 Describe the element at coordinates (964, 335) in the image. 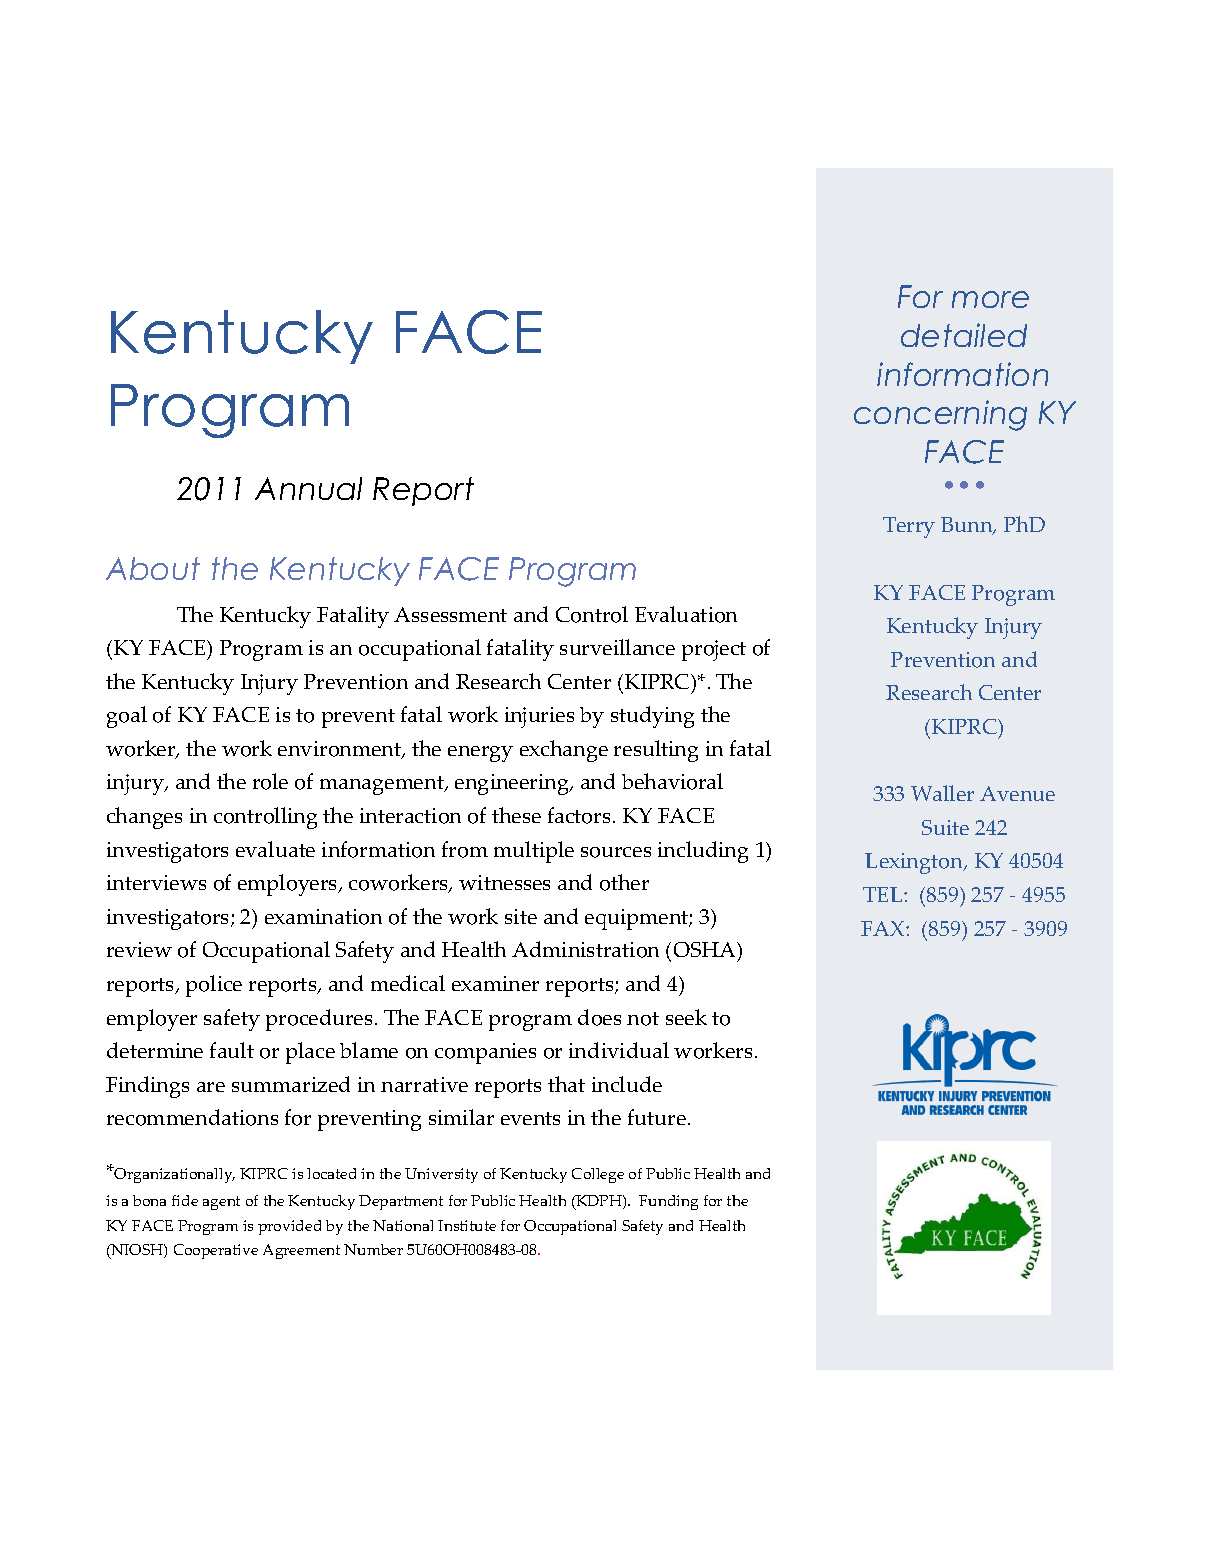

I see `detailed` at that location.
